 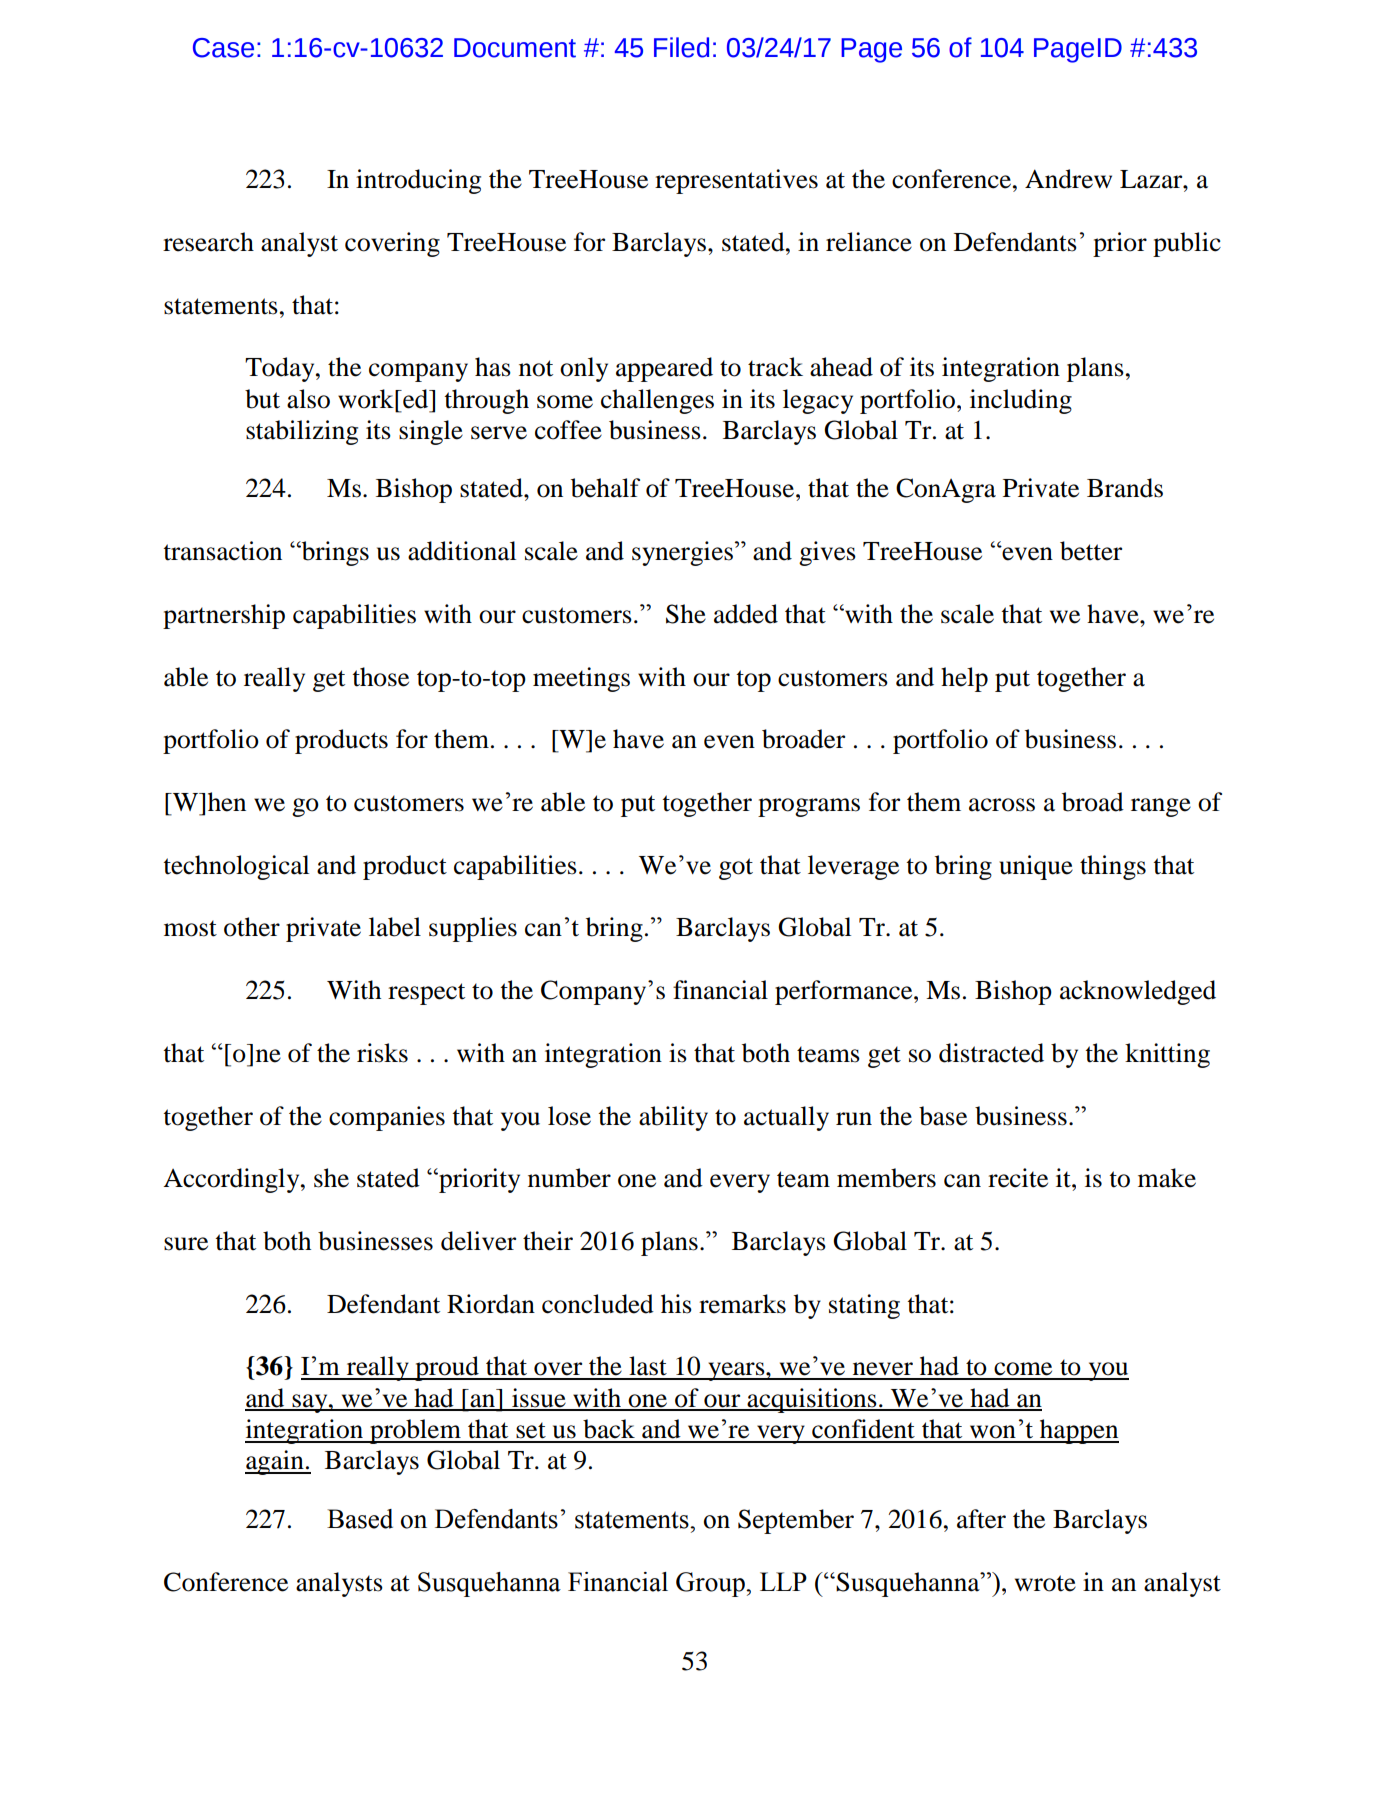 What do you see at coordinates (1091, 551) in the screenshot?
I see `better` at bounding box center [1091, 551].
